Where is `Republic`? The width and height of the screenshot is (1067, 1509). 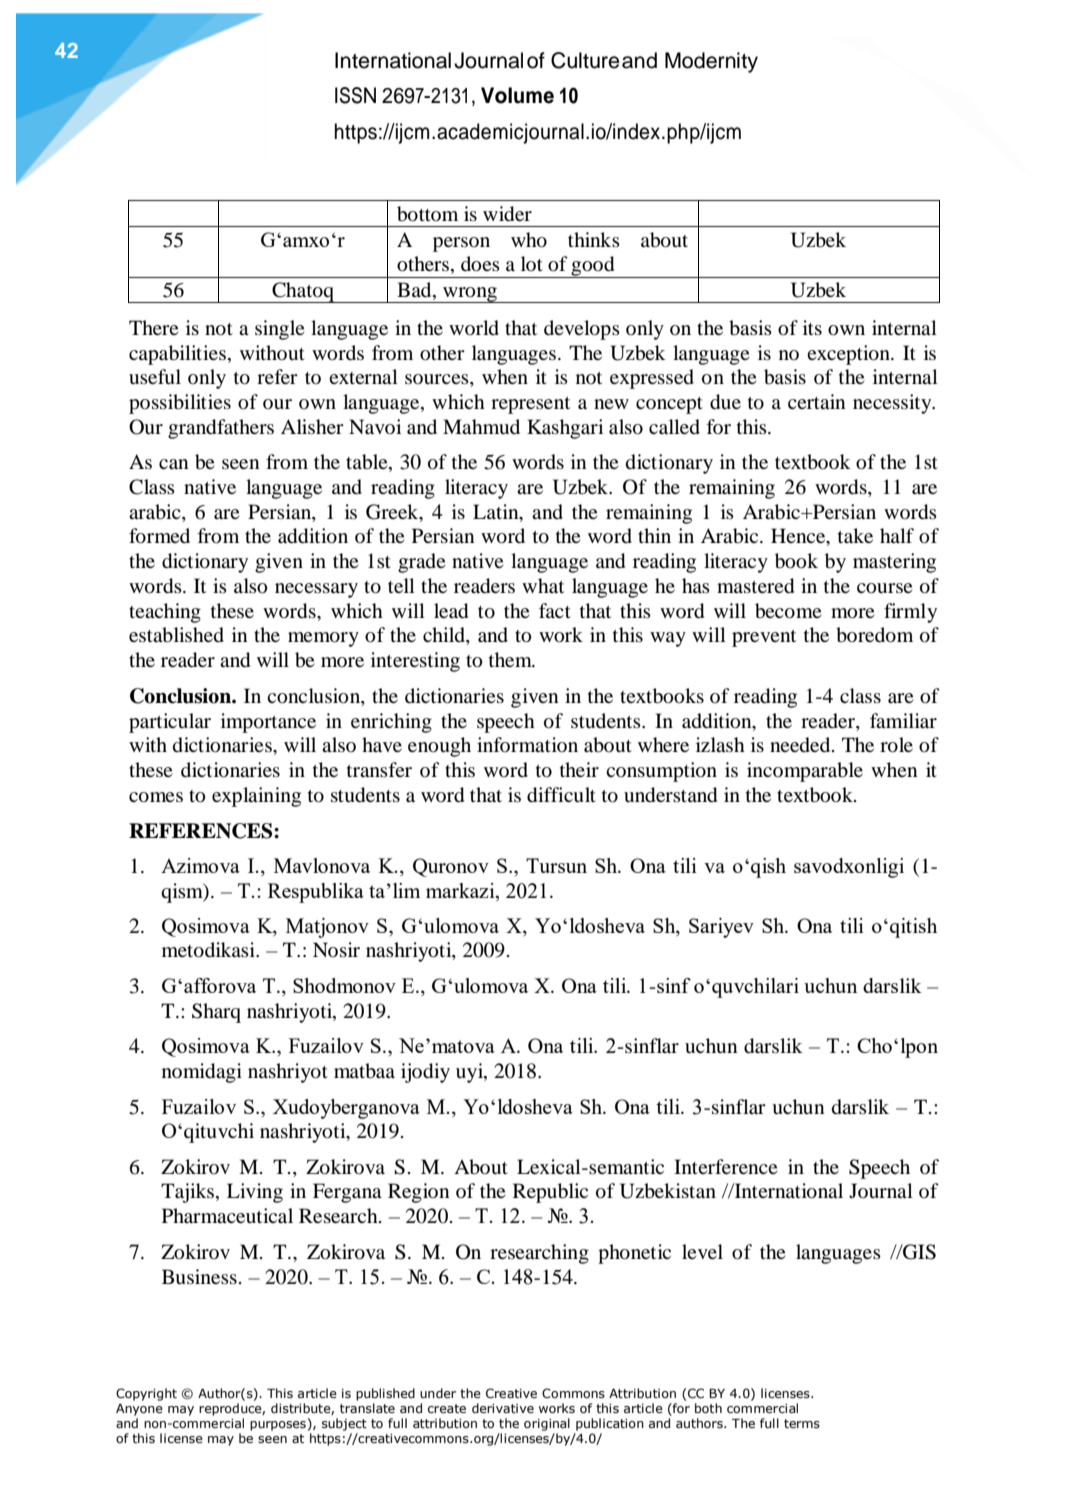
Republic is located at coordinates (550, 1193).
